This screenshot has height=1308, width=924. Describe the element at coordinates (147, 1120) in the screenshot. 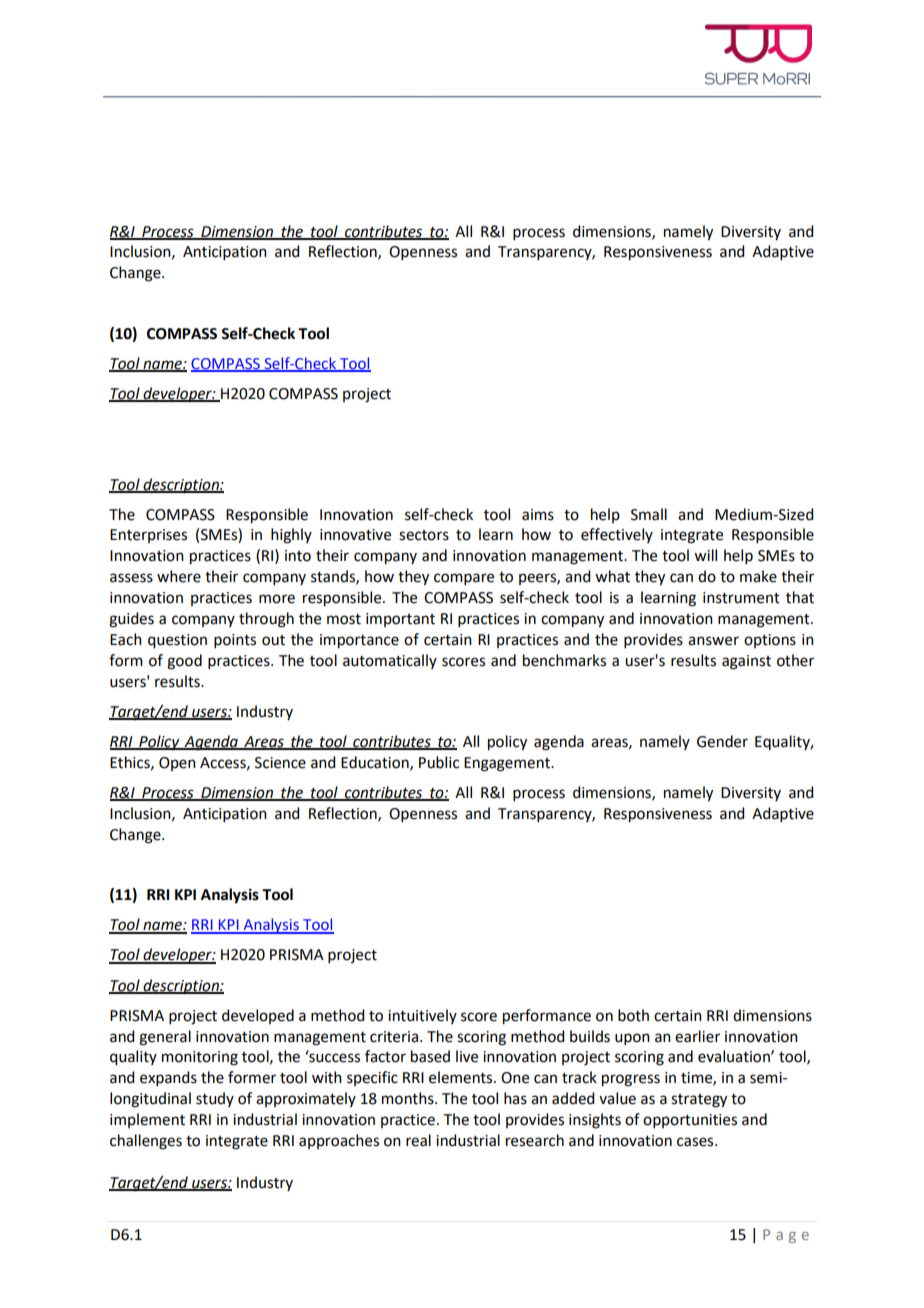

I see `implement` at that location.
